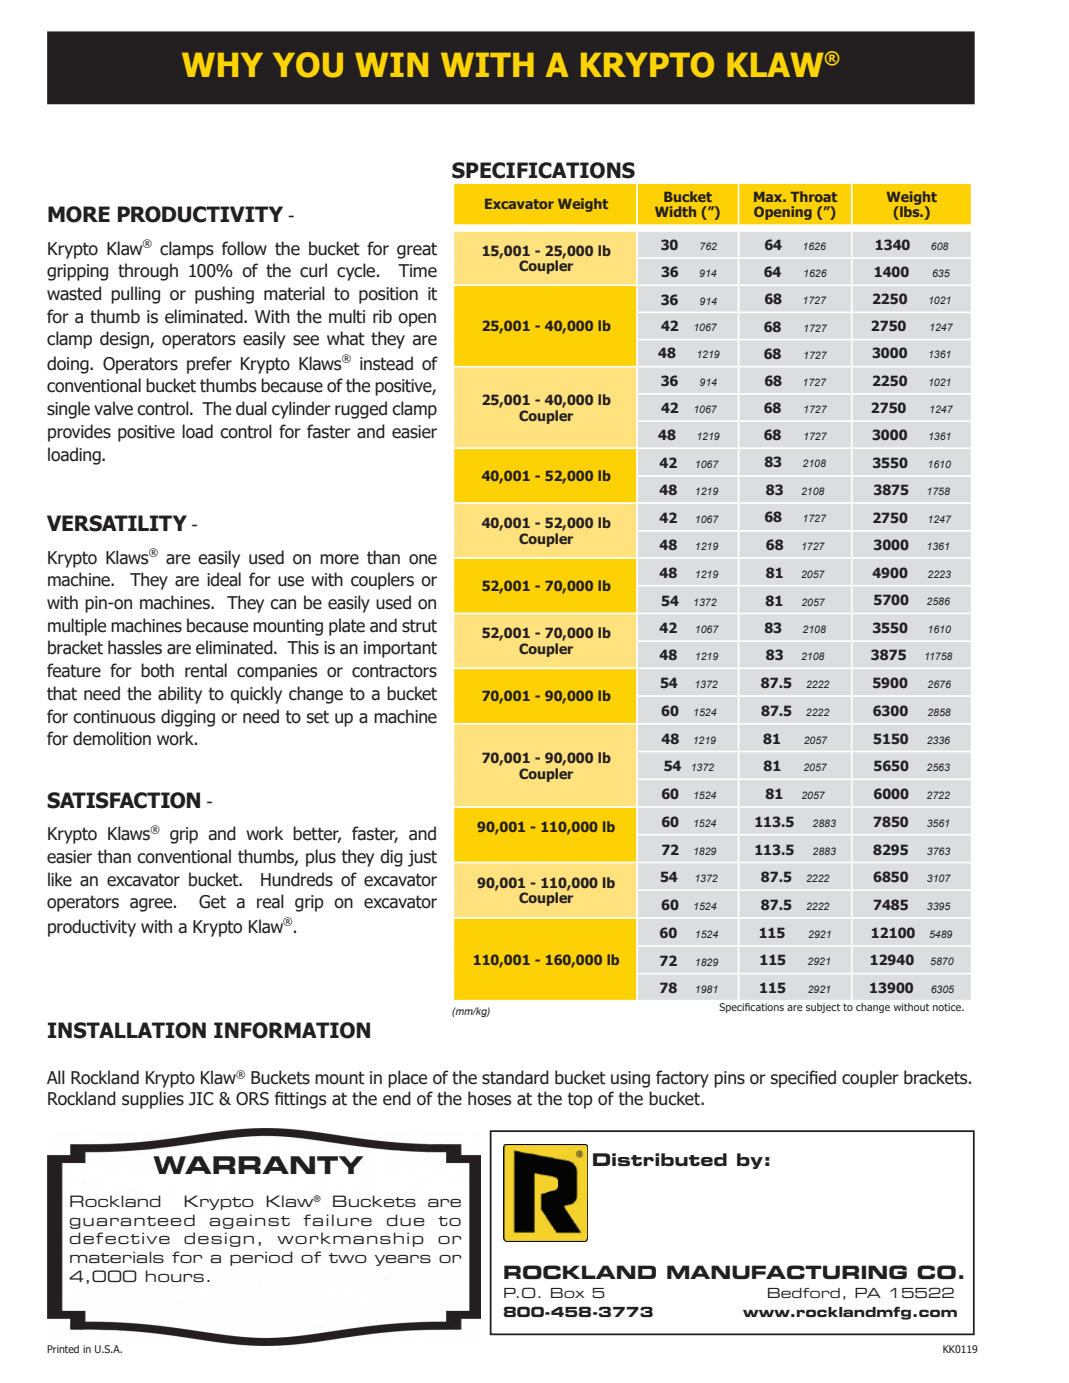 The width and height of the image is (1069, 1383). I want to click on just, so click(422, 858).
